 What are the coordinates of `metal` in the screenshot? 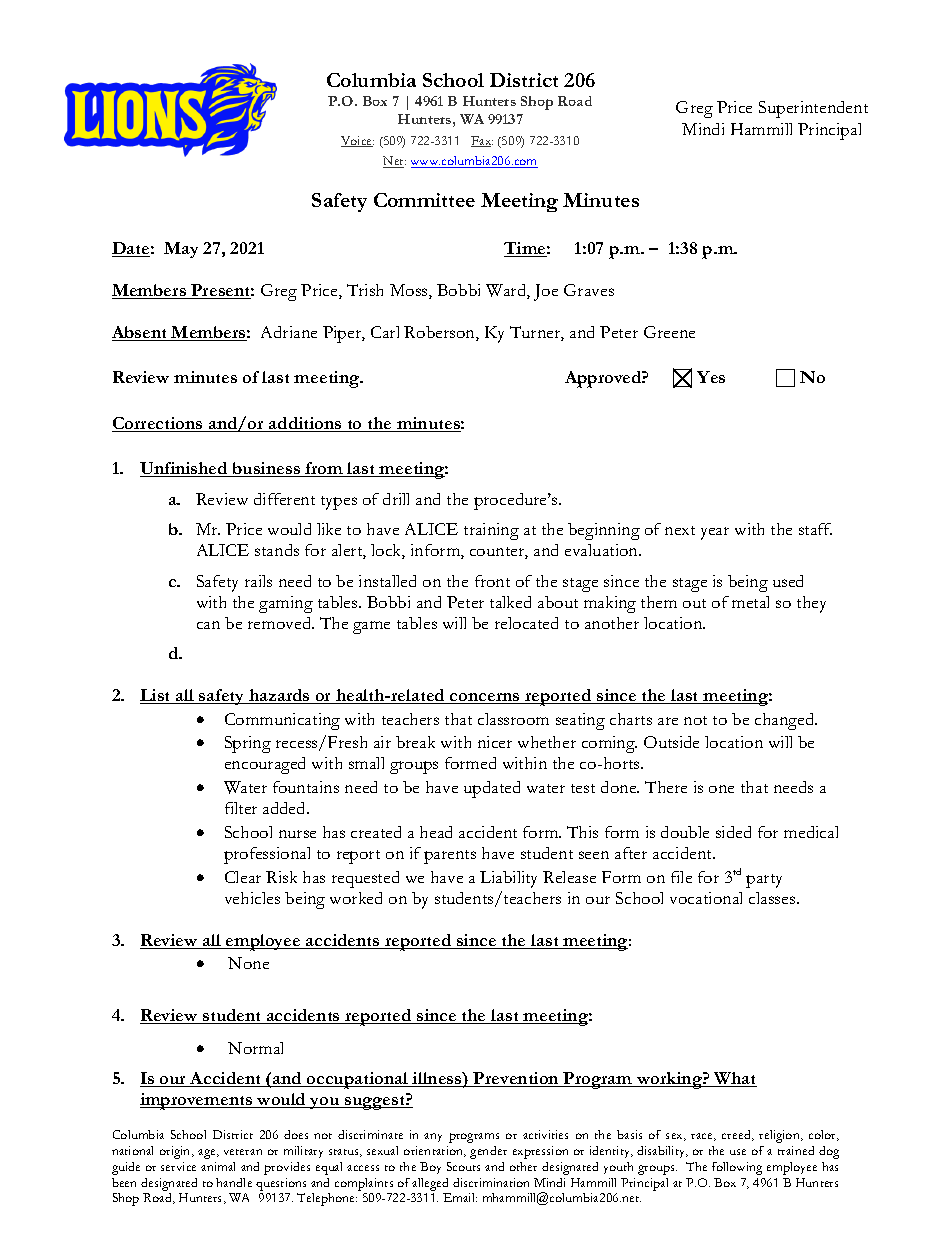 It's located at (750, 602).
